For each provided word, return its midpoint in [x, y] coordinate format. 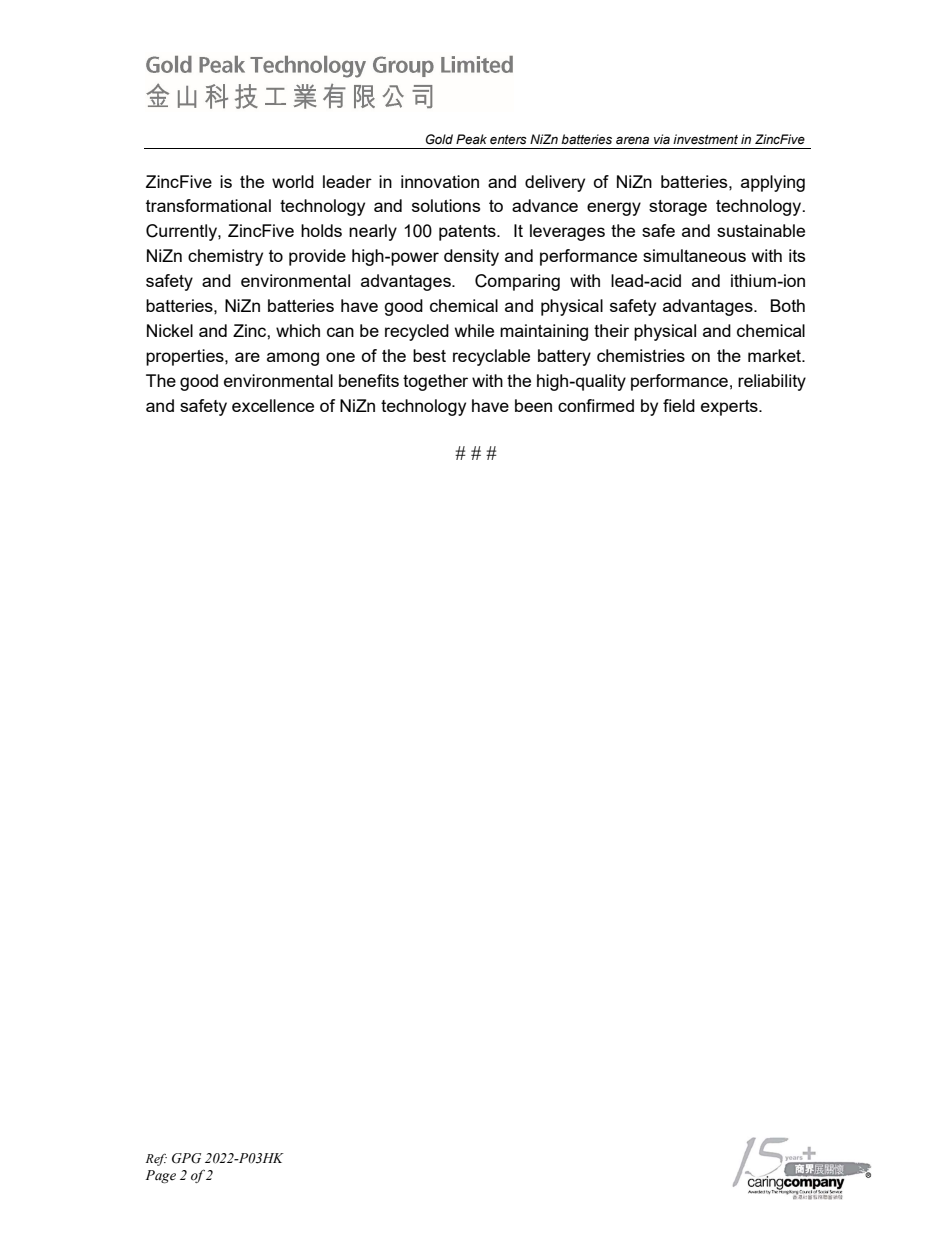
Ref [156, 1159]
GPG [186, 1158]
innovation [440, 181]
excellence [273, 405]
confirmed [596, 405]
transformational [208, 205]
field [679, 405]
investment [705, 139]
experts [730, 408]
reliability [772, 382]
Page [160, 1176]
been [533, 405]
